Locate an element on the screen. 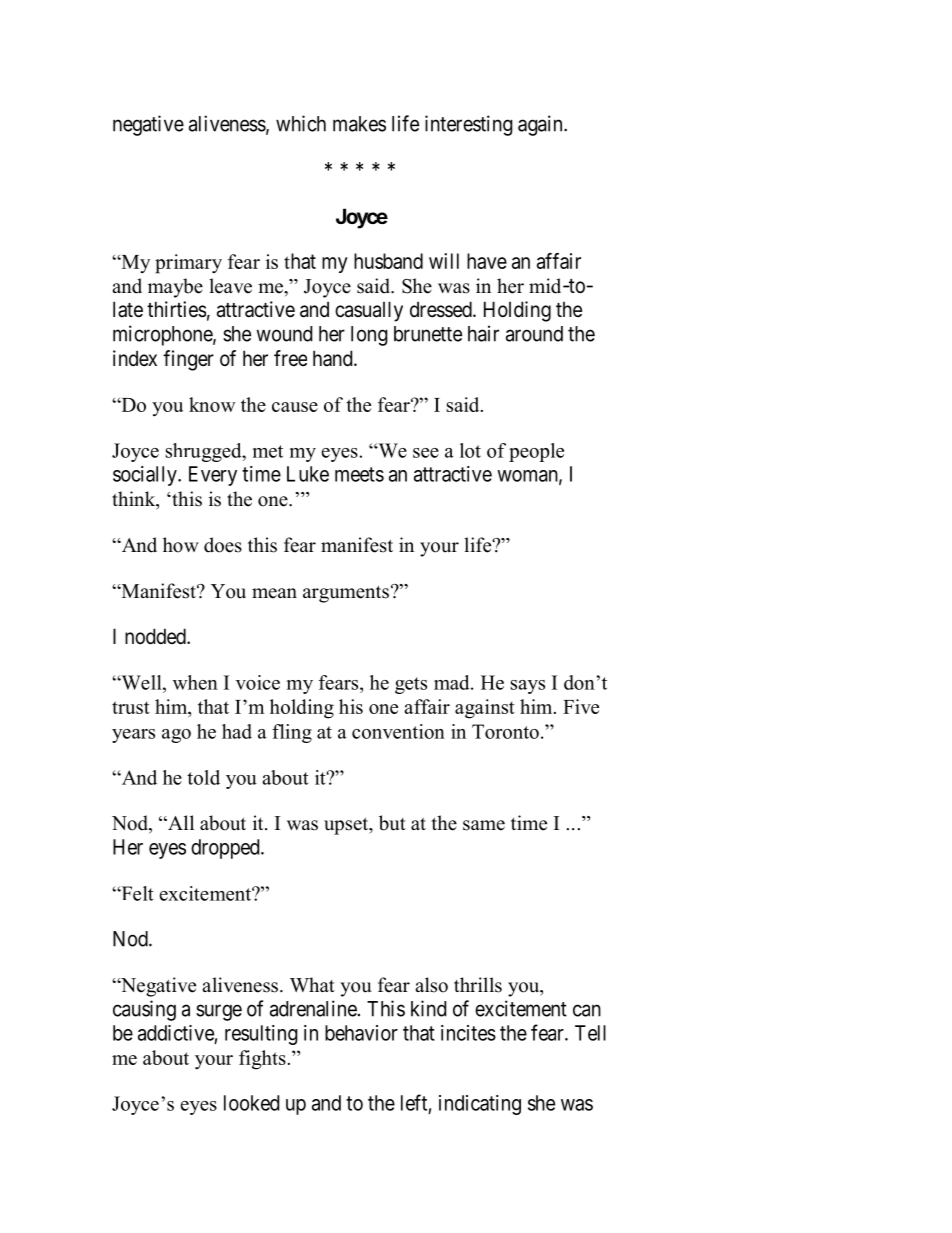 The width and height of the screenshot is (952, 1233). says is located at coordinates (527, 687).
